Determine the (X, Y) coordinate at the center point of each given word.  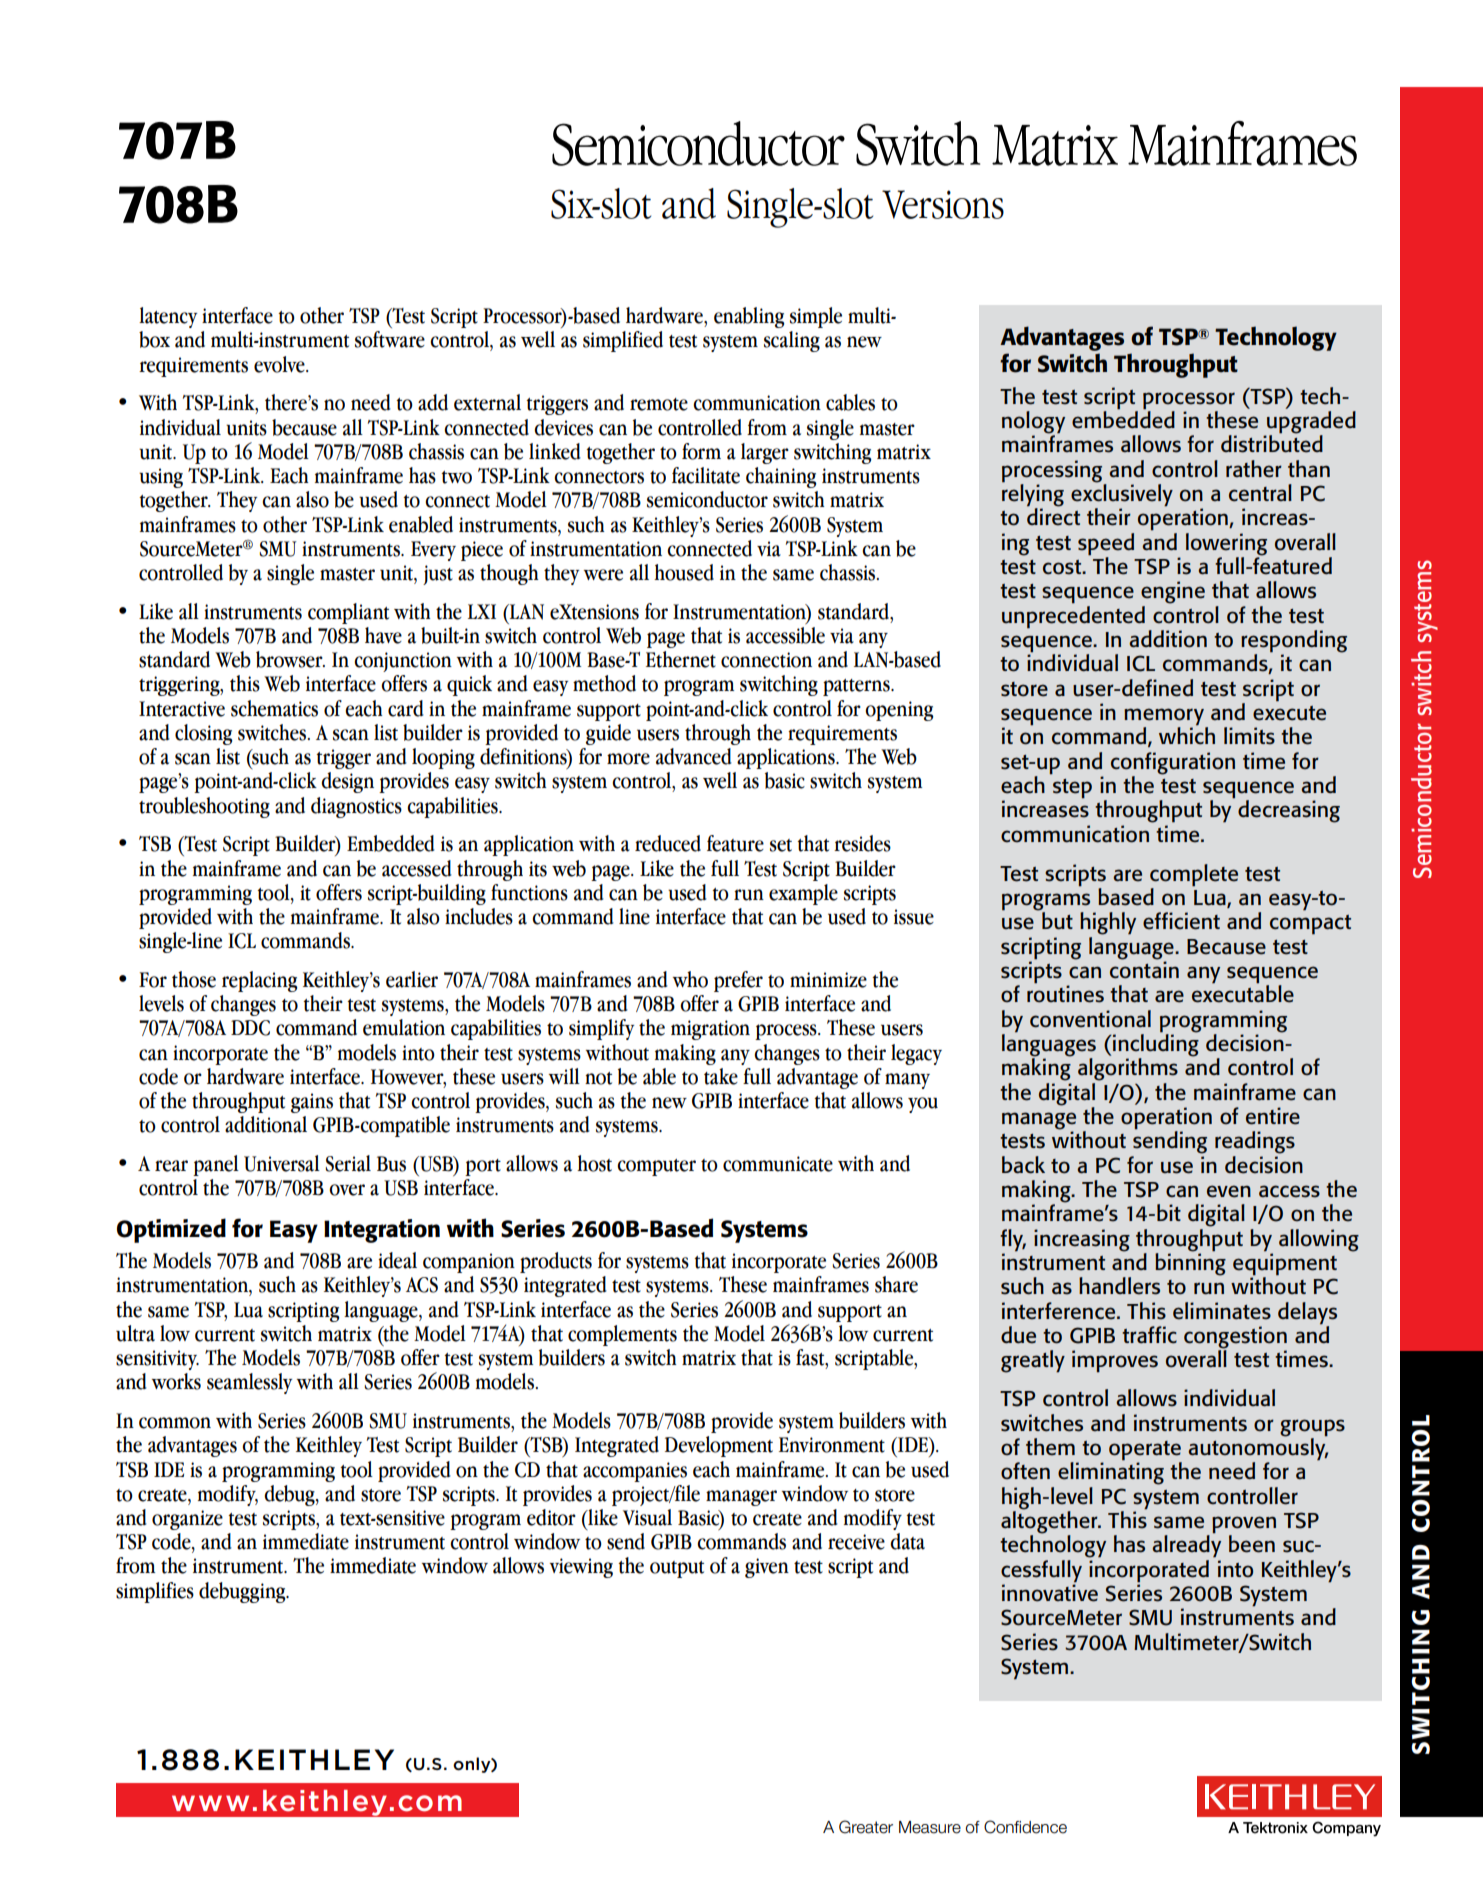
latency (168, 317)
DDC (250, 1028)
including (1155, 1045)
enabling (749, 317)
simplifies (155, 1592)
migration (710, 1030)
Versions (943, 204)
